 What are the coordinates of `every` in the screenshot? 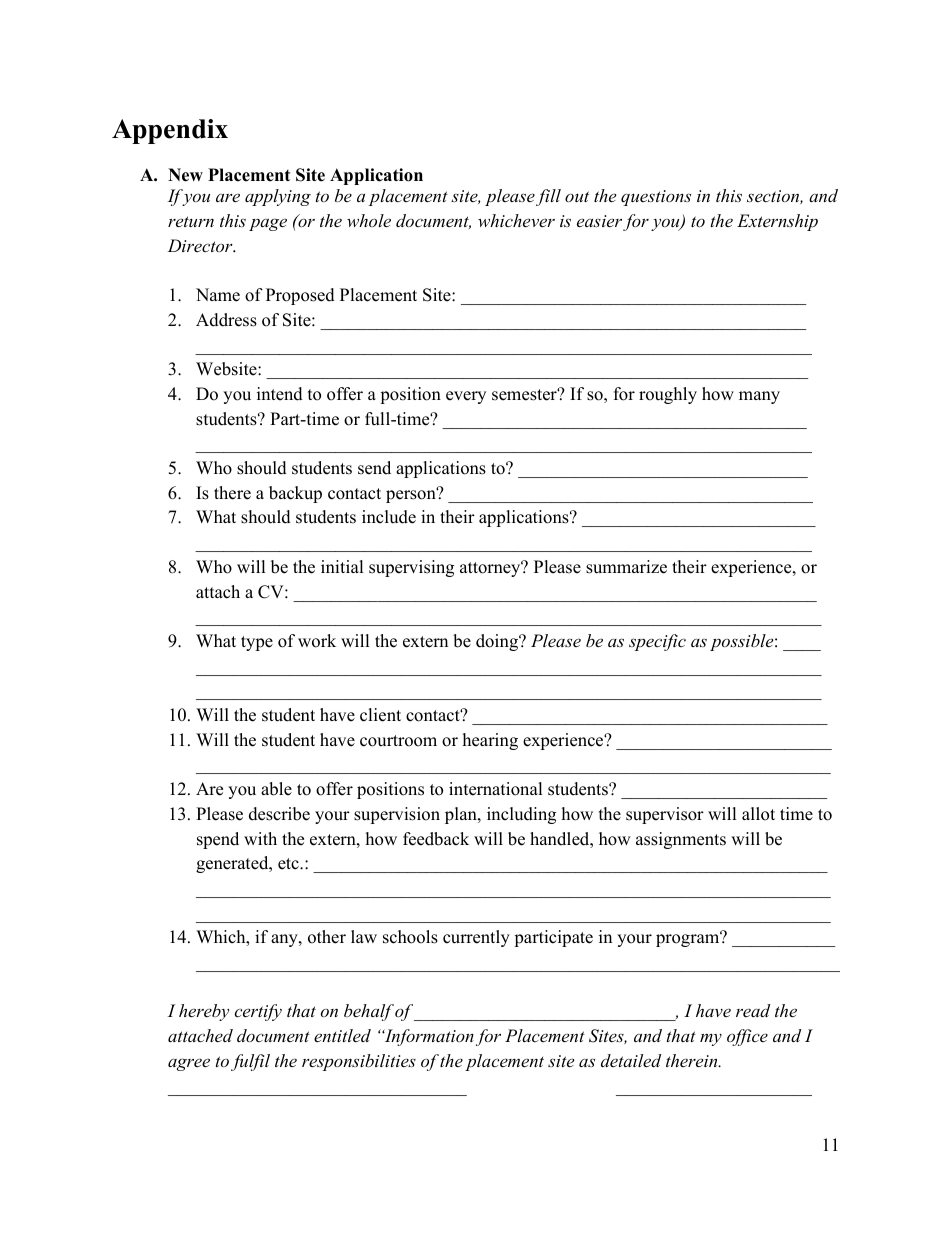 It's located at (466, 397).
